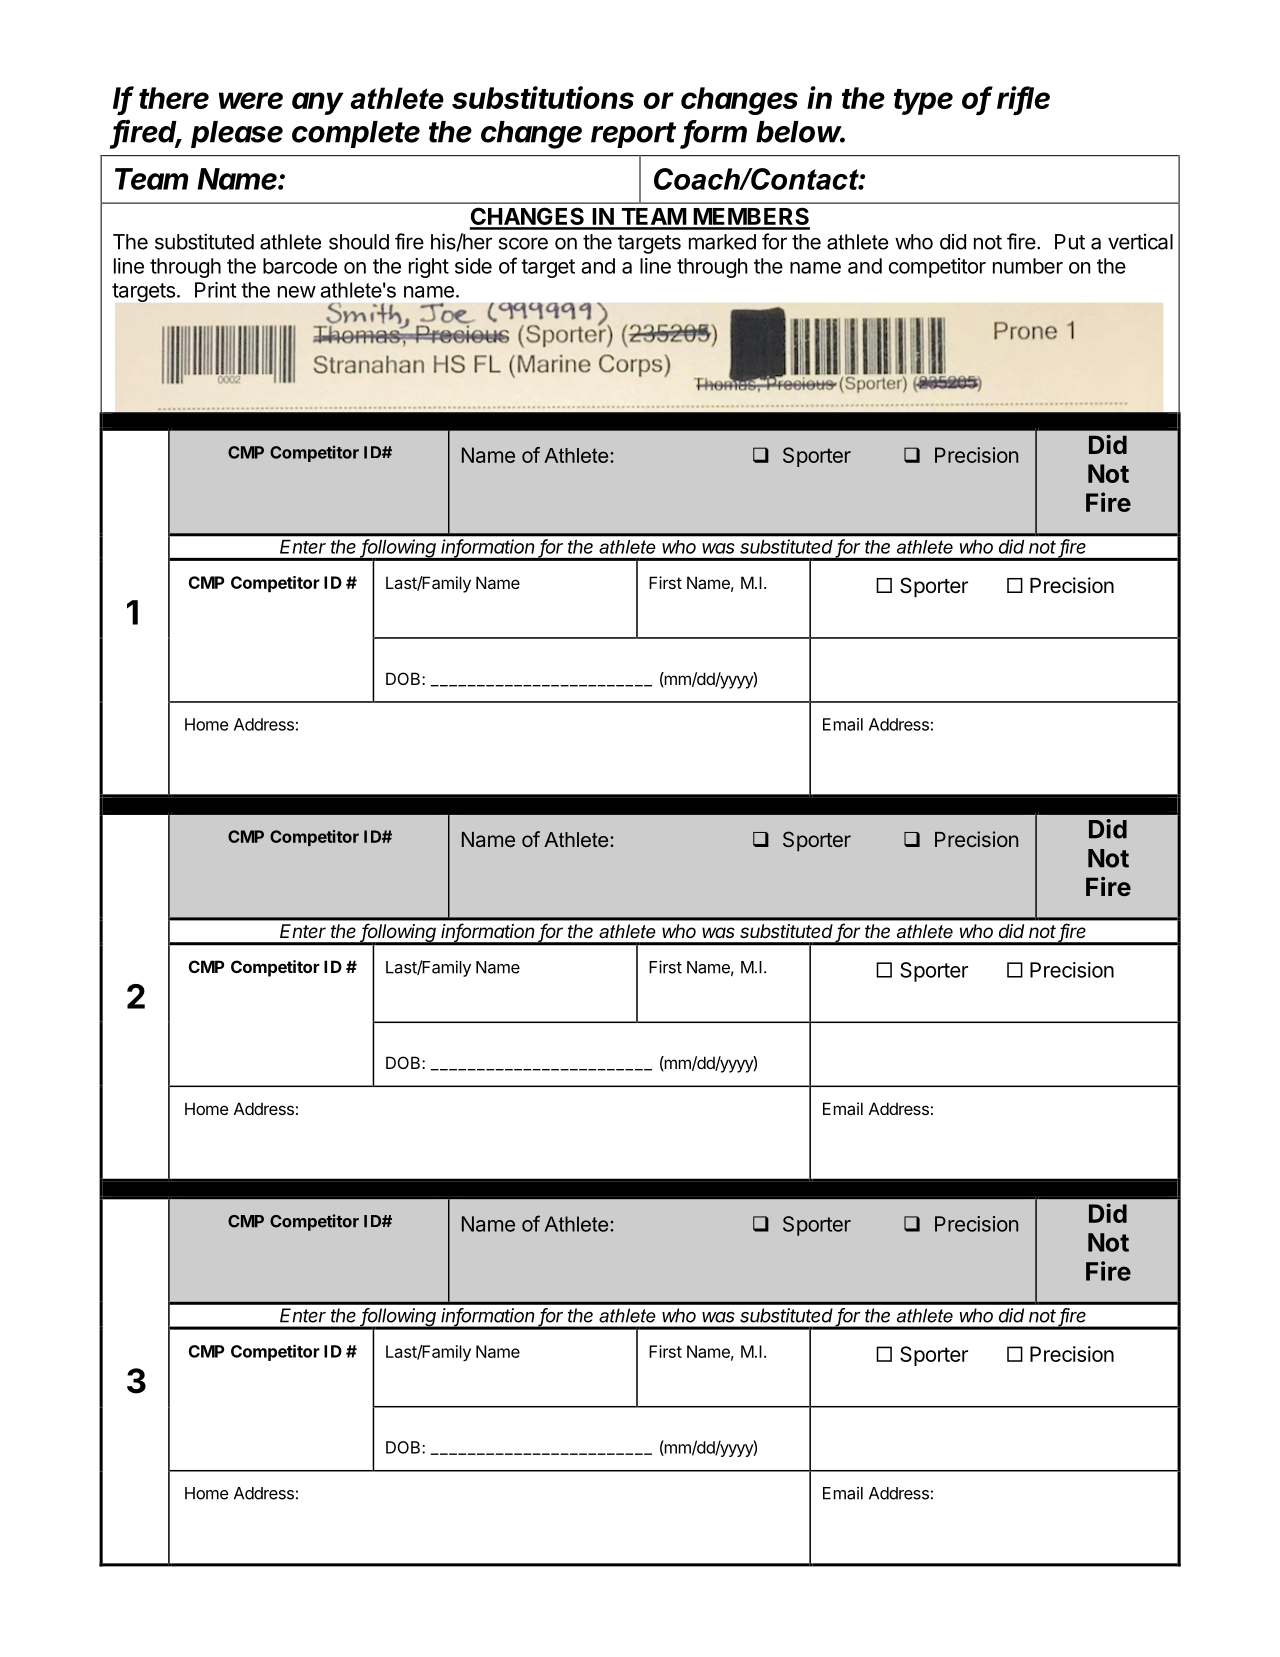  What do you see at coordinates (722, 242) in the screenshot?
I see `marked` at bounding box center [722, 242].
